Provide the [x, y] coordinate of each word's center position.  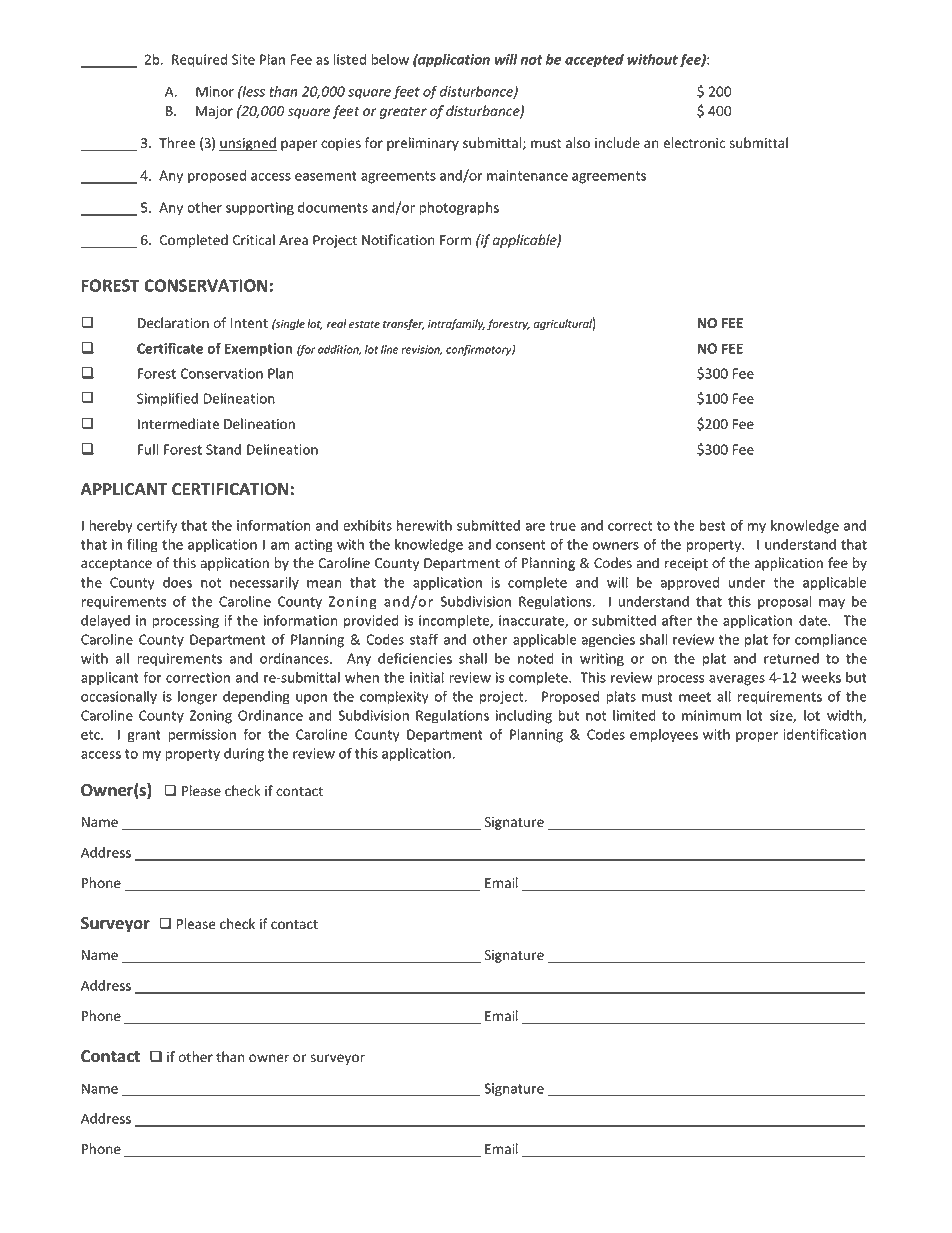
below [390, 59]
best [713, 525]
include [617, 143]
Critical [254, 239]
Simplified [167, 400]
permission [202, 736]
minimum [711, 715]
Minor [215, 91]
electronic [694, 143]
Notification [398, 239]
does [177, 582]
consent [520, 545]
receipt [686, 564]
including [524, 717]
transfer [403, 325]
